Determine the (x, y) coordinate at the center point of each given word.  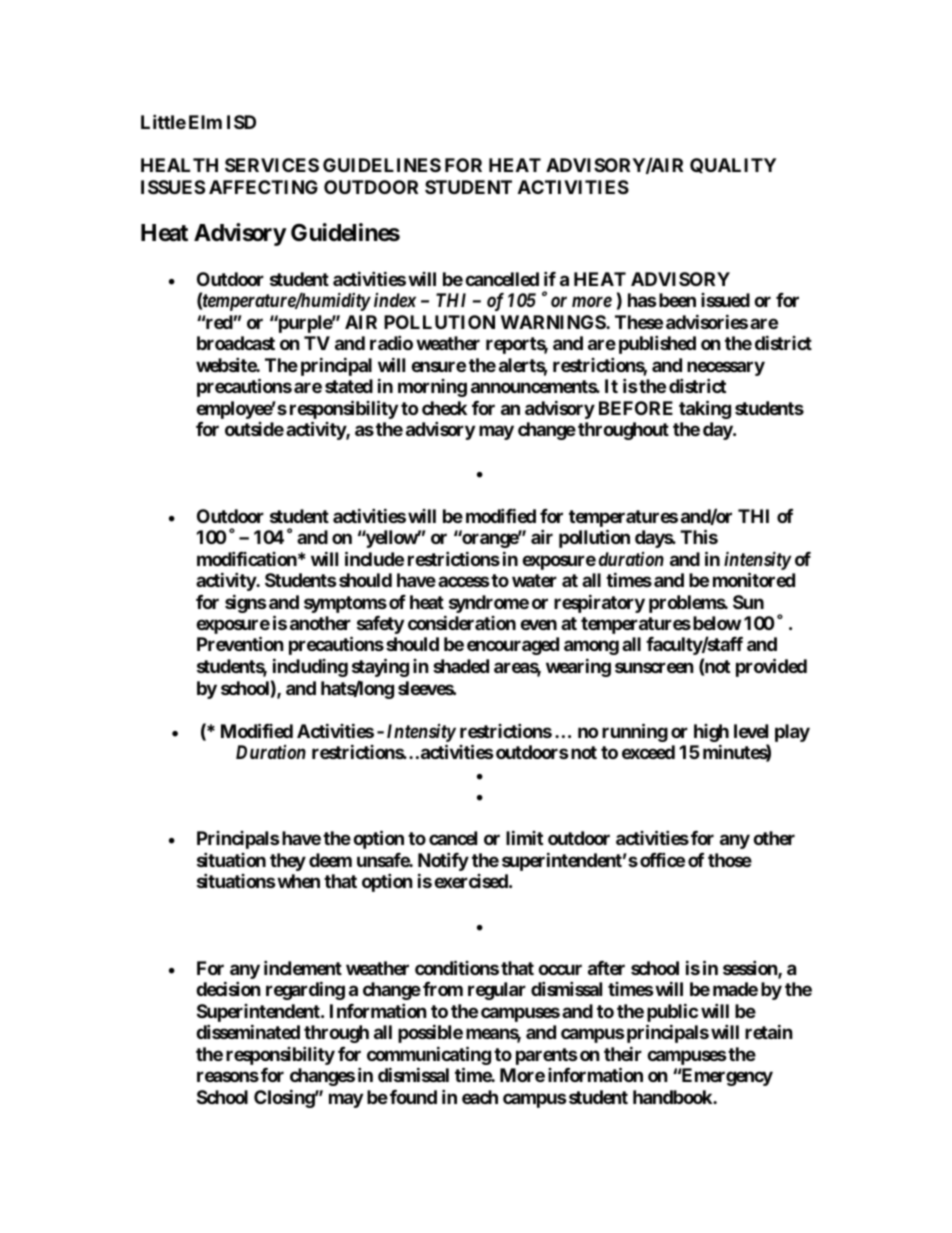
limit (524, 838)
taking (705, 409)
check (444, 408)
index (395, 300)
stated (349, 386)
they (288, 862)
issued (725, 300)
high (711, 734)
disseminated (248, 1032)
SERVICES (272, 165)
